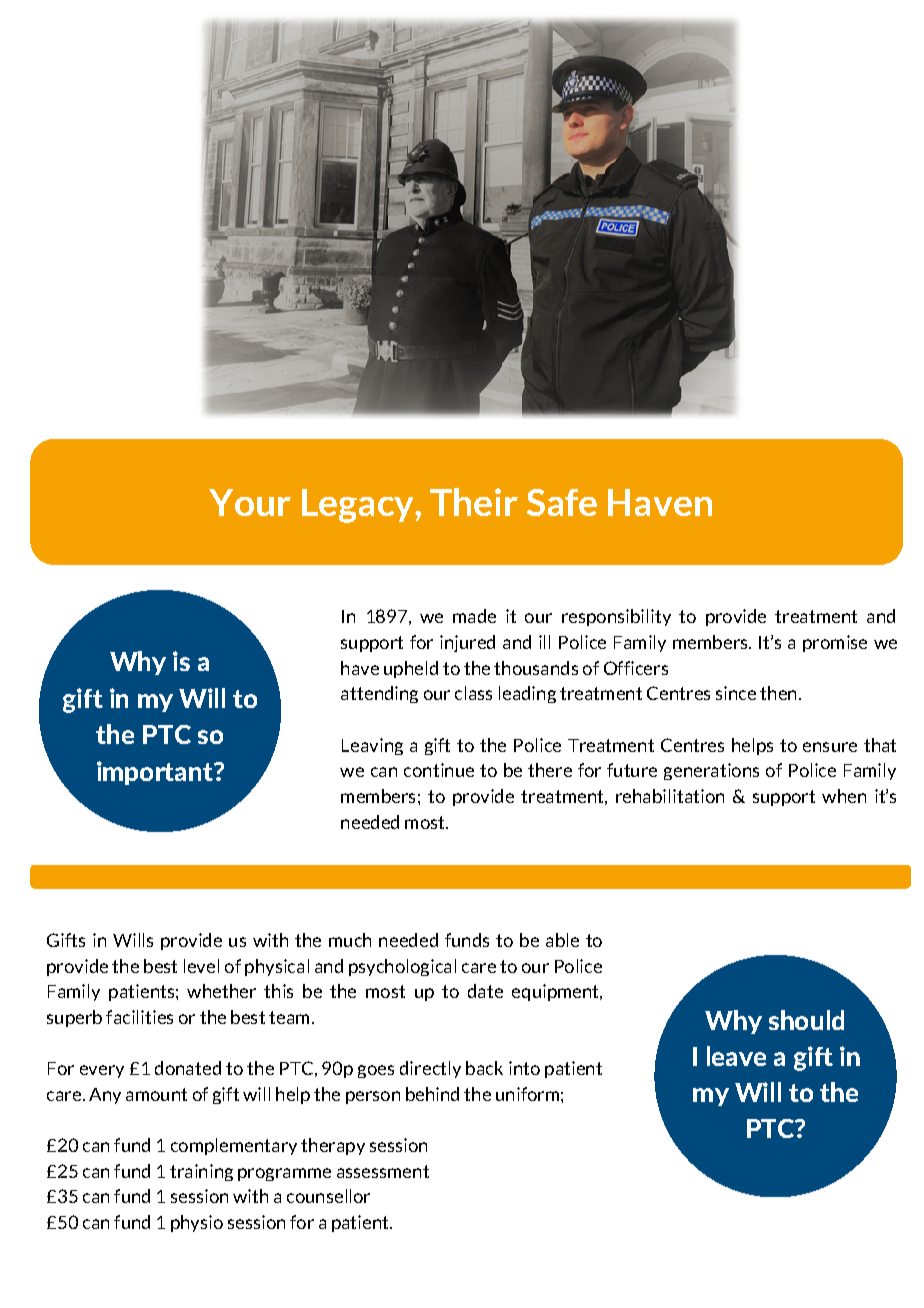 This document has height=1308, width=924. I want to click on date, so click(485, 991).
